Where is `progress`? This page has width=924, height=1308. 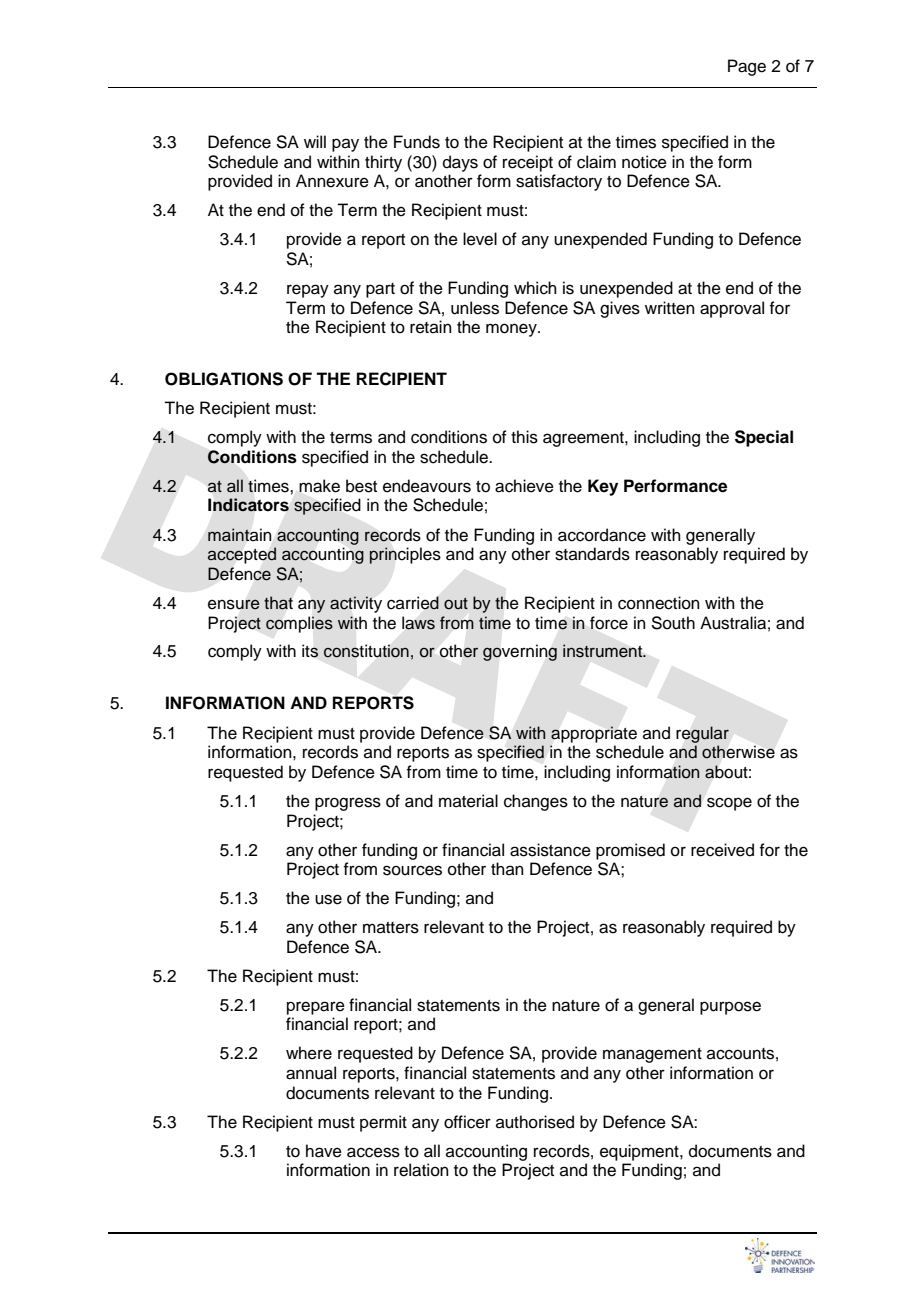
progress is located at coordinates (348, 804).
